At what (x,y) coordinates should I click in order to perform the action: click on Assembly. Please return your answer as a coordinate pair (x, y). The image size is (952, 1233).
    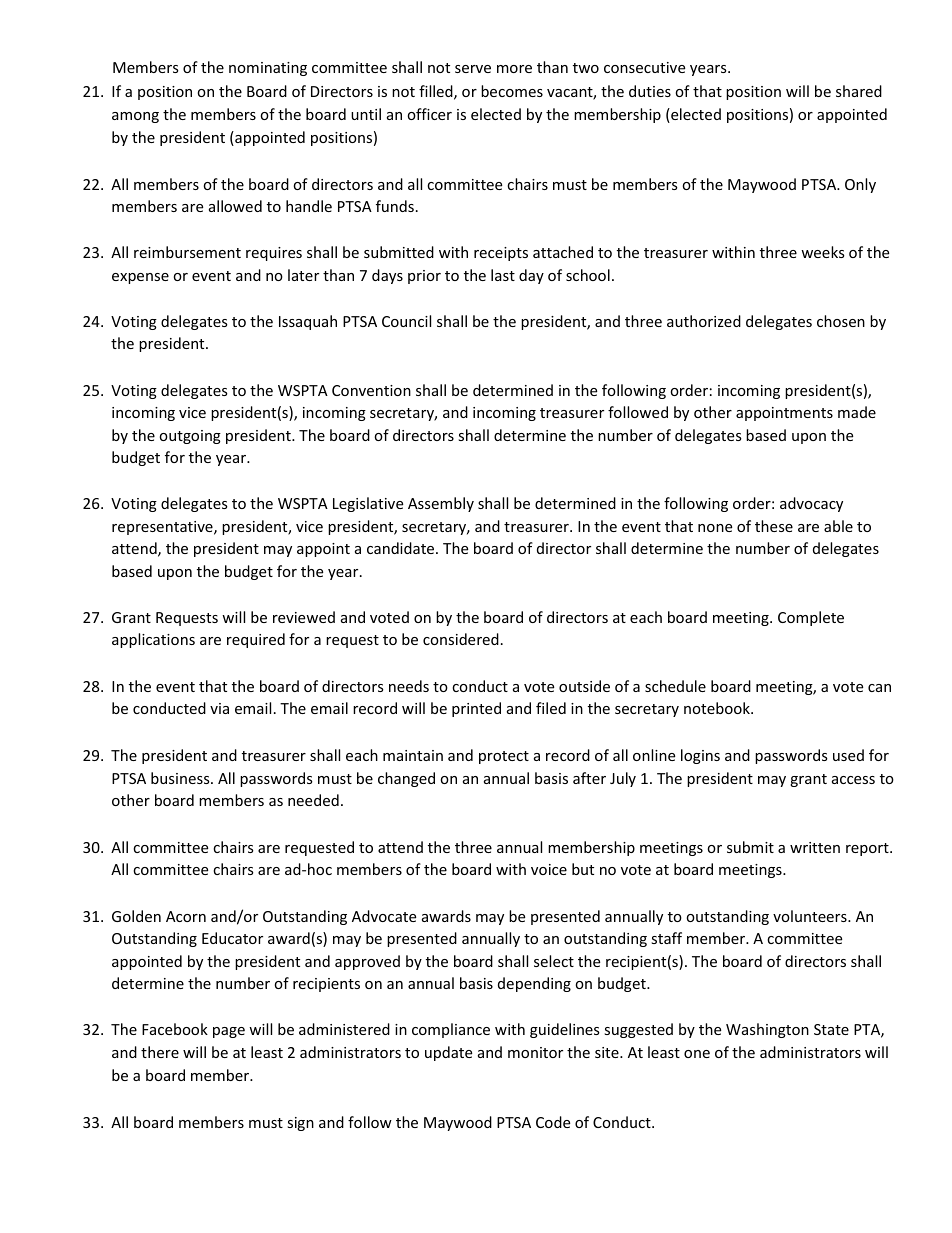
    Looking at the image, I should click on (441, 504).
